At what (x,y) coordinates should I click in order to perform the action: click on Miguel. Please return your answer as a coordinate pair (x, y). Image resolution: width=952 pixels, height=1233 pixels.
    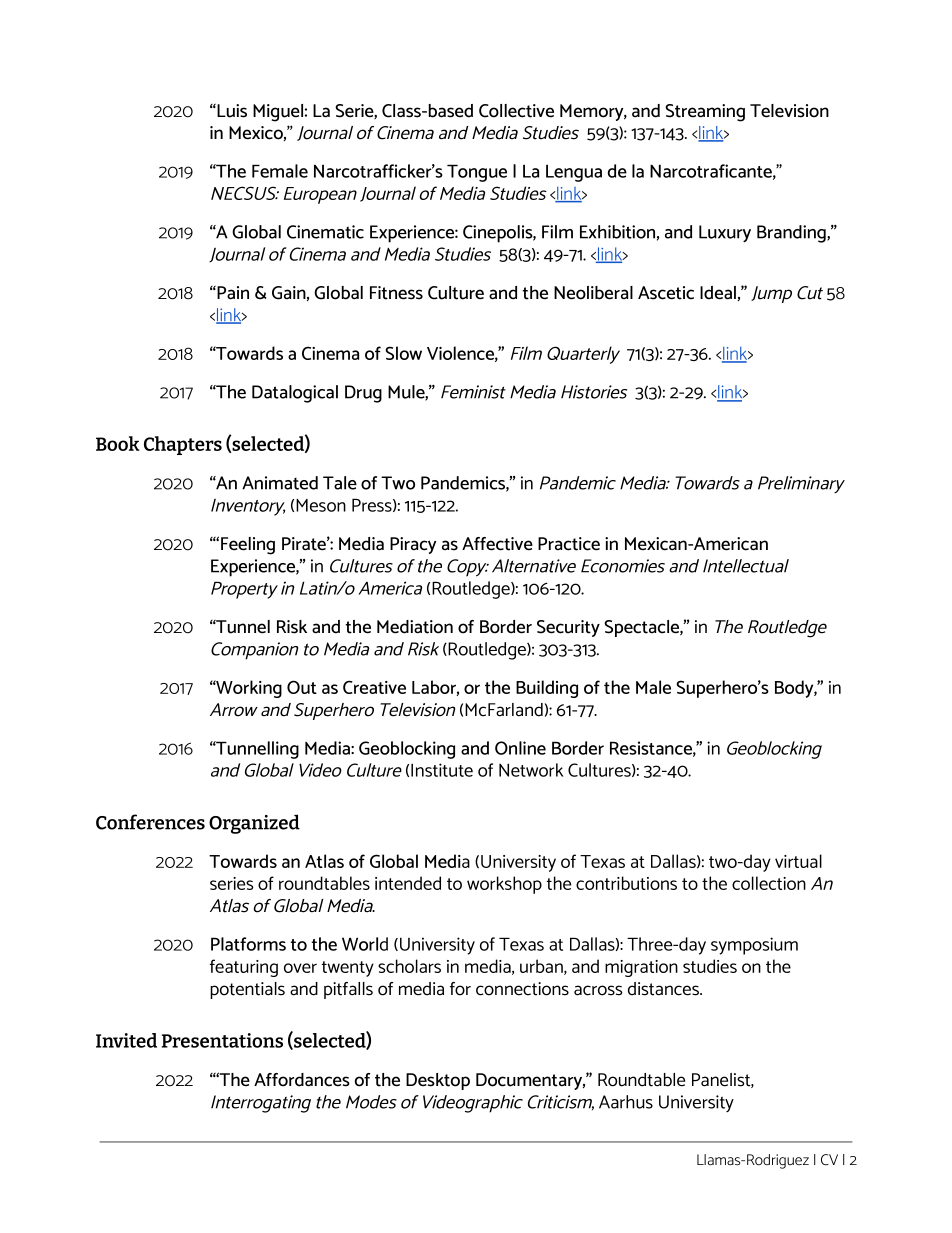
    Looking at the image, I should click on (278, 113).
